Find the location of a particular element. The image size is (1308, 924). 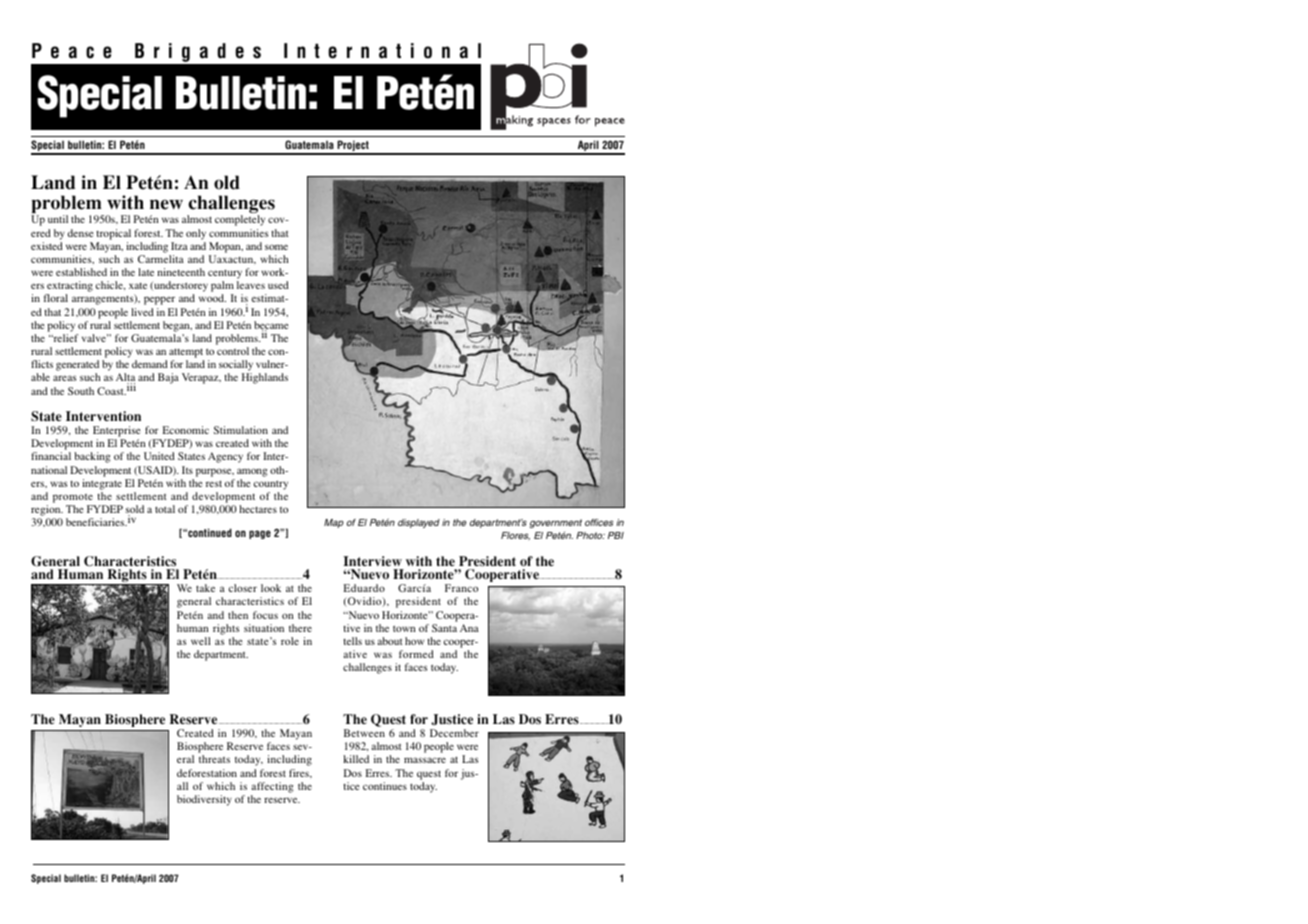

government is located at coordinates (556, 523).
